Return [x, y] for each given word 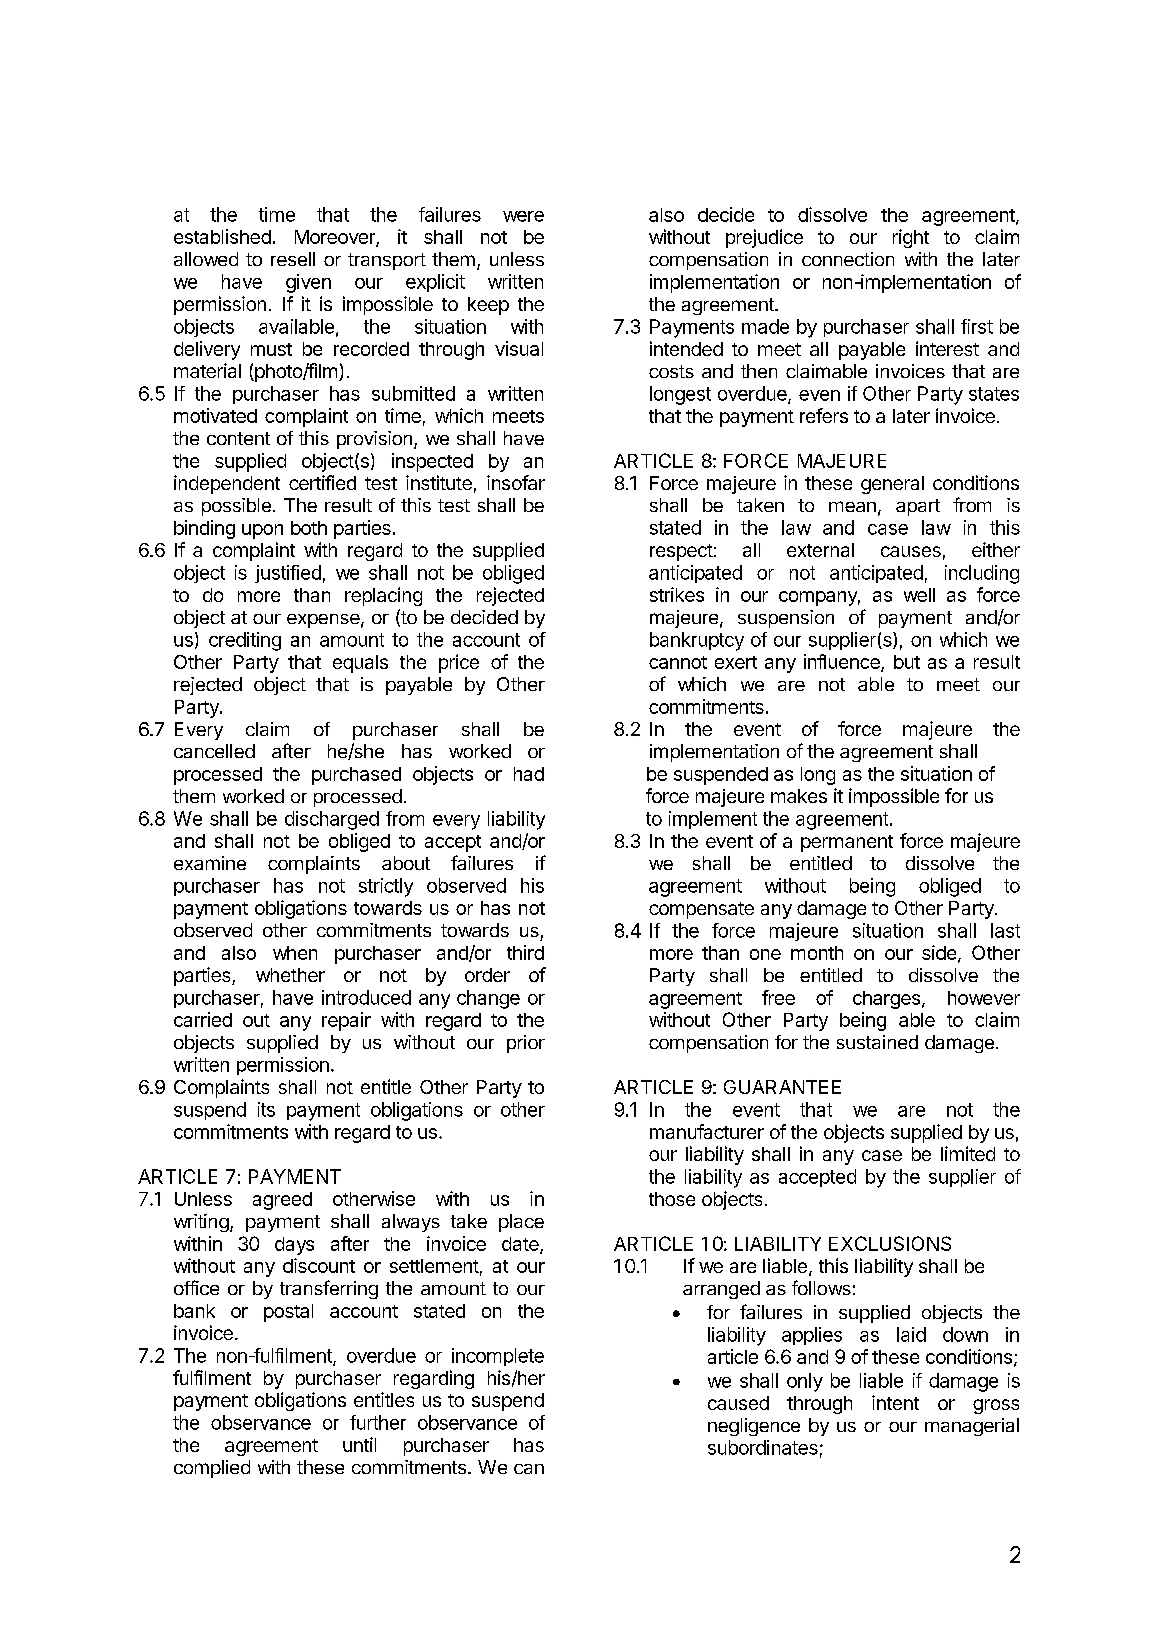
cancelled [214, 751]
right [911, 238]
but [907, 662]
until [359, 1444]
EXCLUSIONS [890, 1243]
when [295, 953]
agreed [282, 1201]
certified [322, 482]
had [529, 774]
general [892, 485]
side [939, 952]
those [672, 1199]
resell [293, 259]
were [523, 216]
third [525, 952]
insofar [516, 482]
